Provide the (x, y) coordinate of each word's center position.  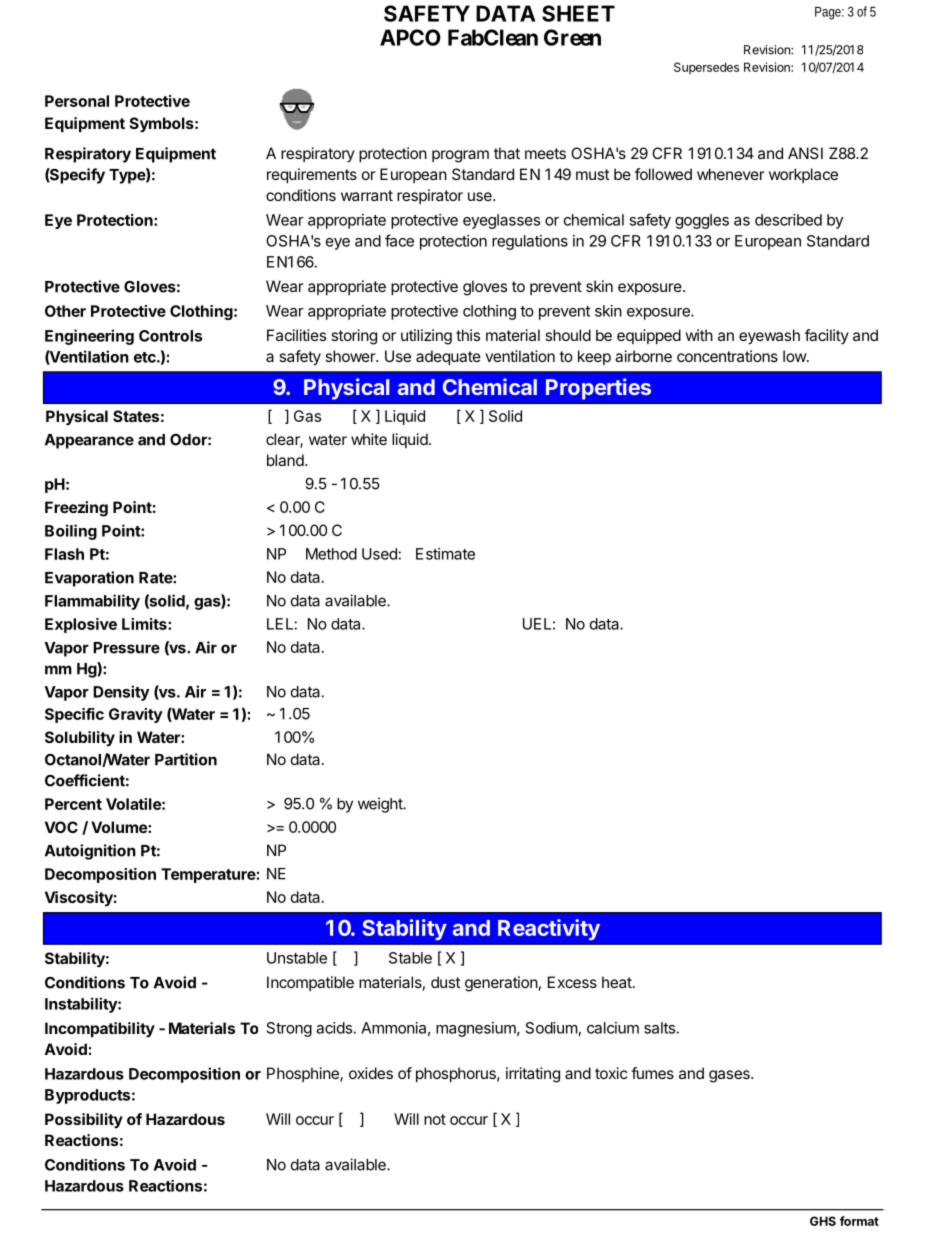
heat (618, 982)
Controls (170, 336)
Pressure (126, 648)
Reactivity (549, 930)
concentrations (727, 356)
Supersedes (706, 68)
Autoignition (90, 852)
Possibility (84, 1121)
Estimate (445, 554)
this (468, 335)
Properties (598, 389)
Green (572, 37)
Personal (77, 101)
